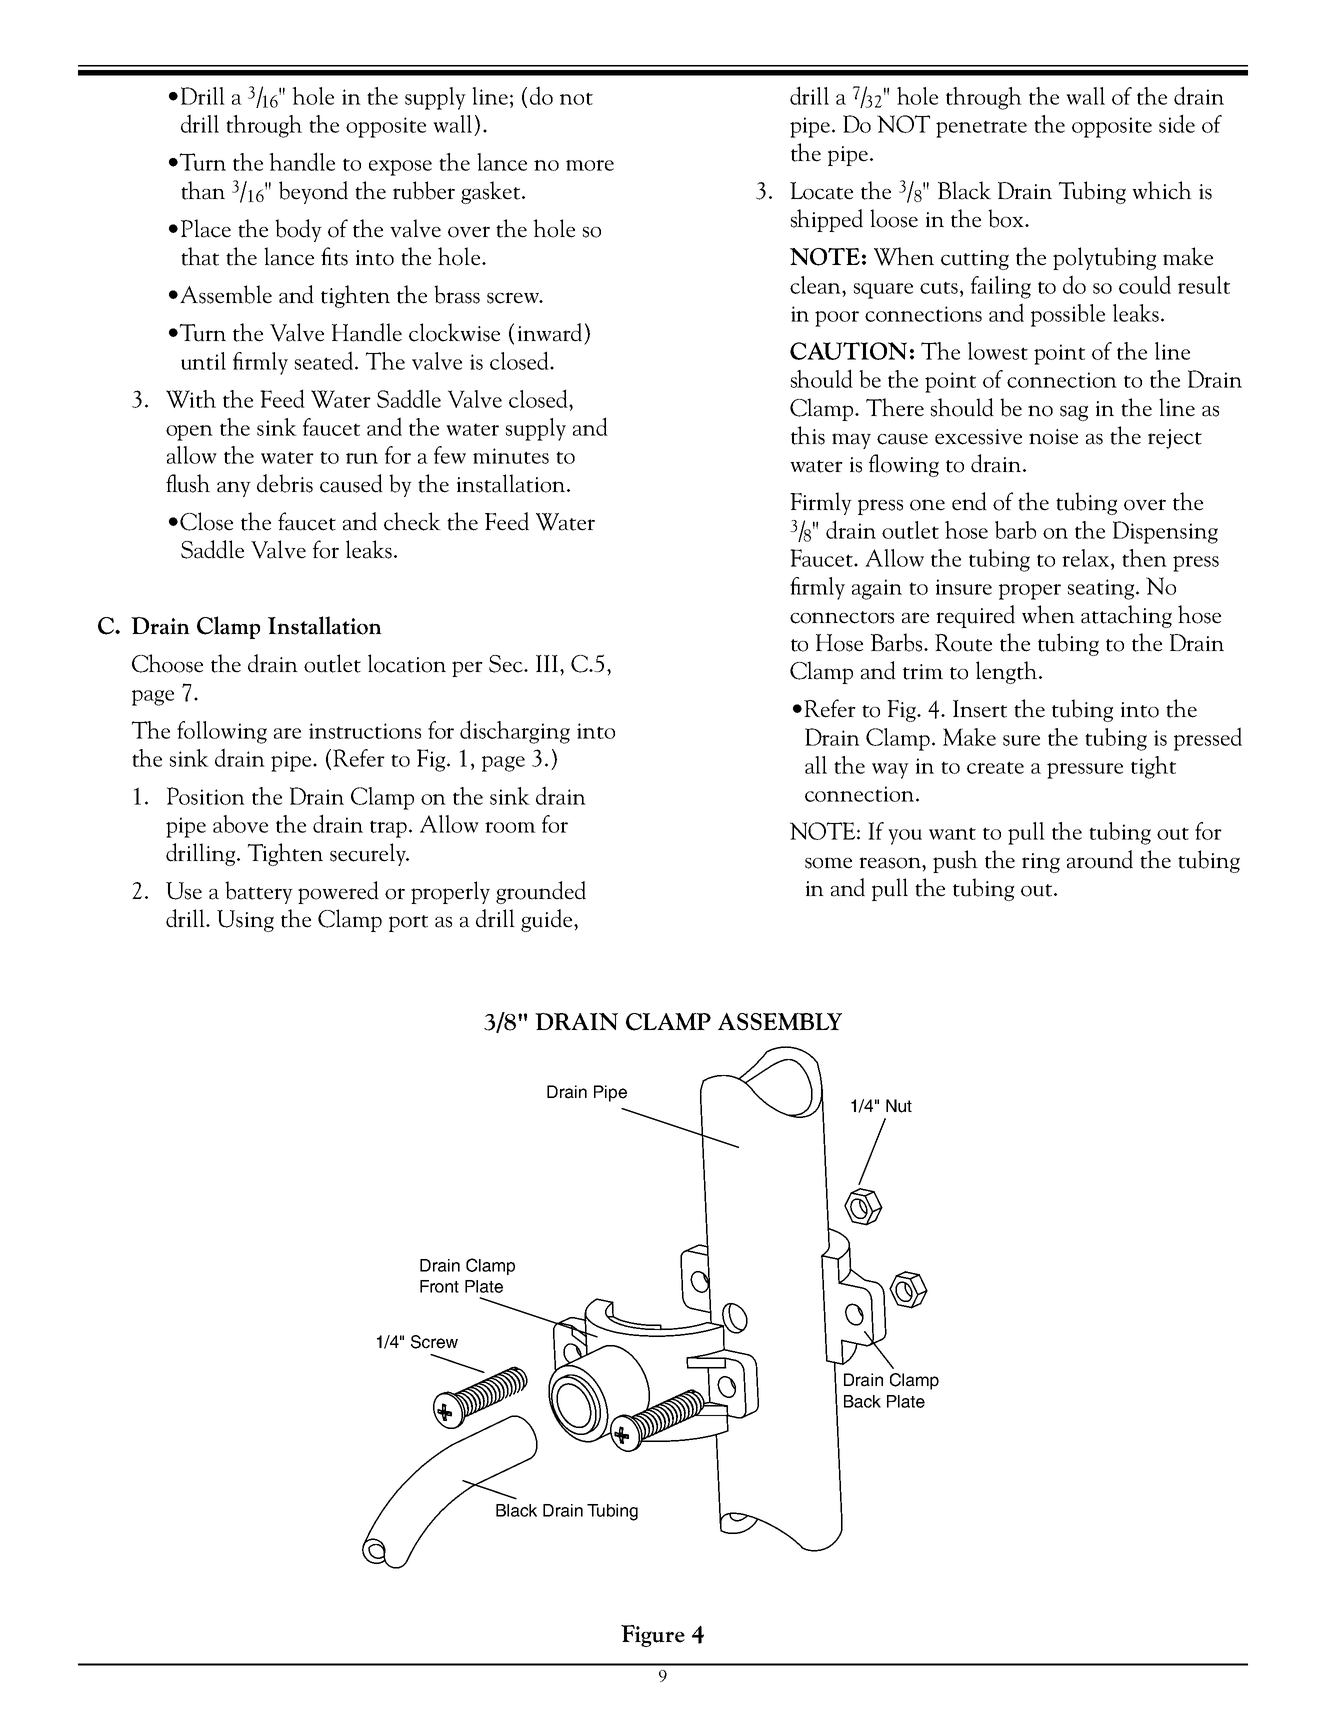  What do you see at coordinates (313, 192) in the document?
I see `beyond` at bounding box center [313, 192].
